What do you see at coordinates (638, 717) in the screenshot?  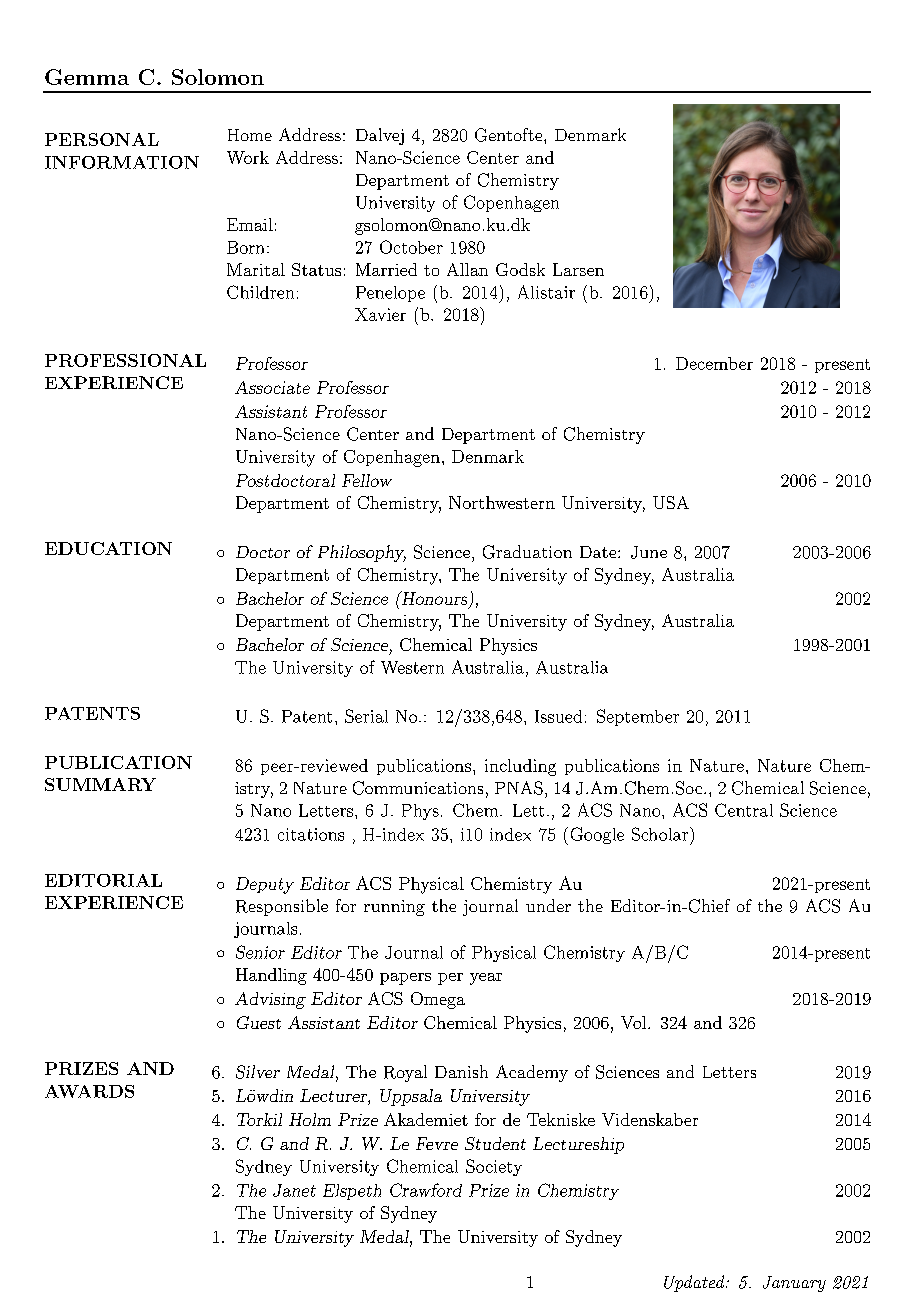 I see `September` at bounding box center [638, 717].
